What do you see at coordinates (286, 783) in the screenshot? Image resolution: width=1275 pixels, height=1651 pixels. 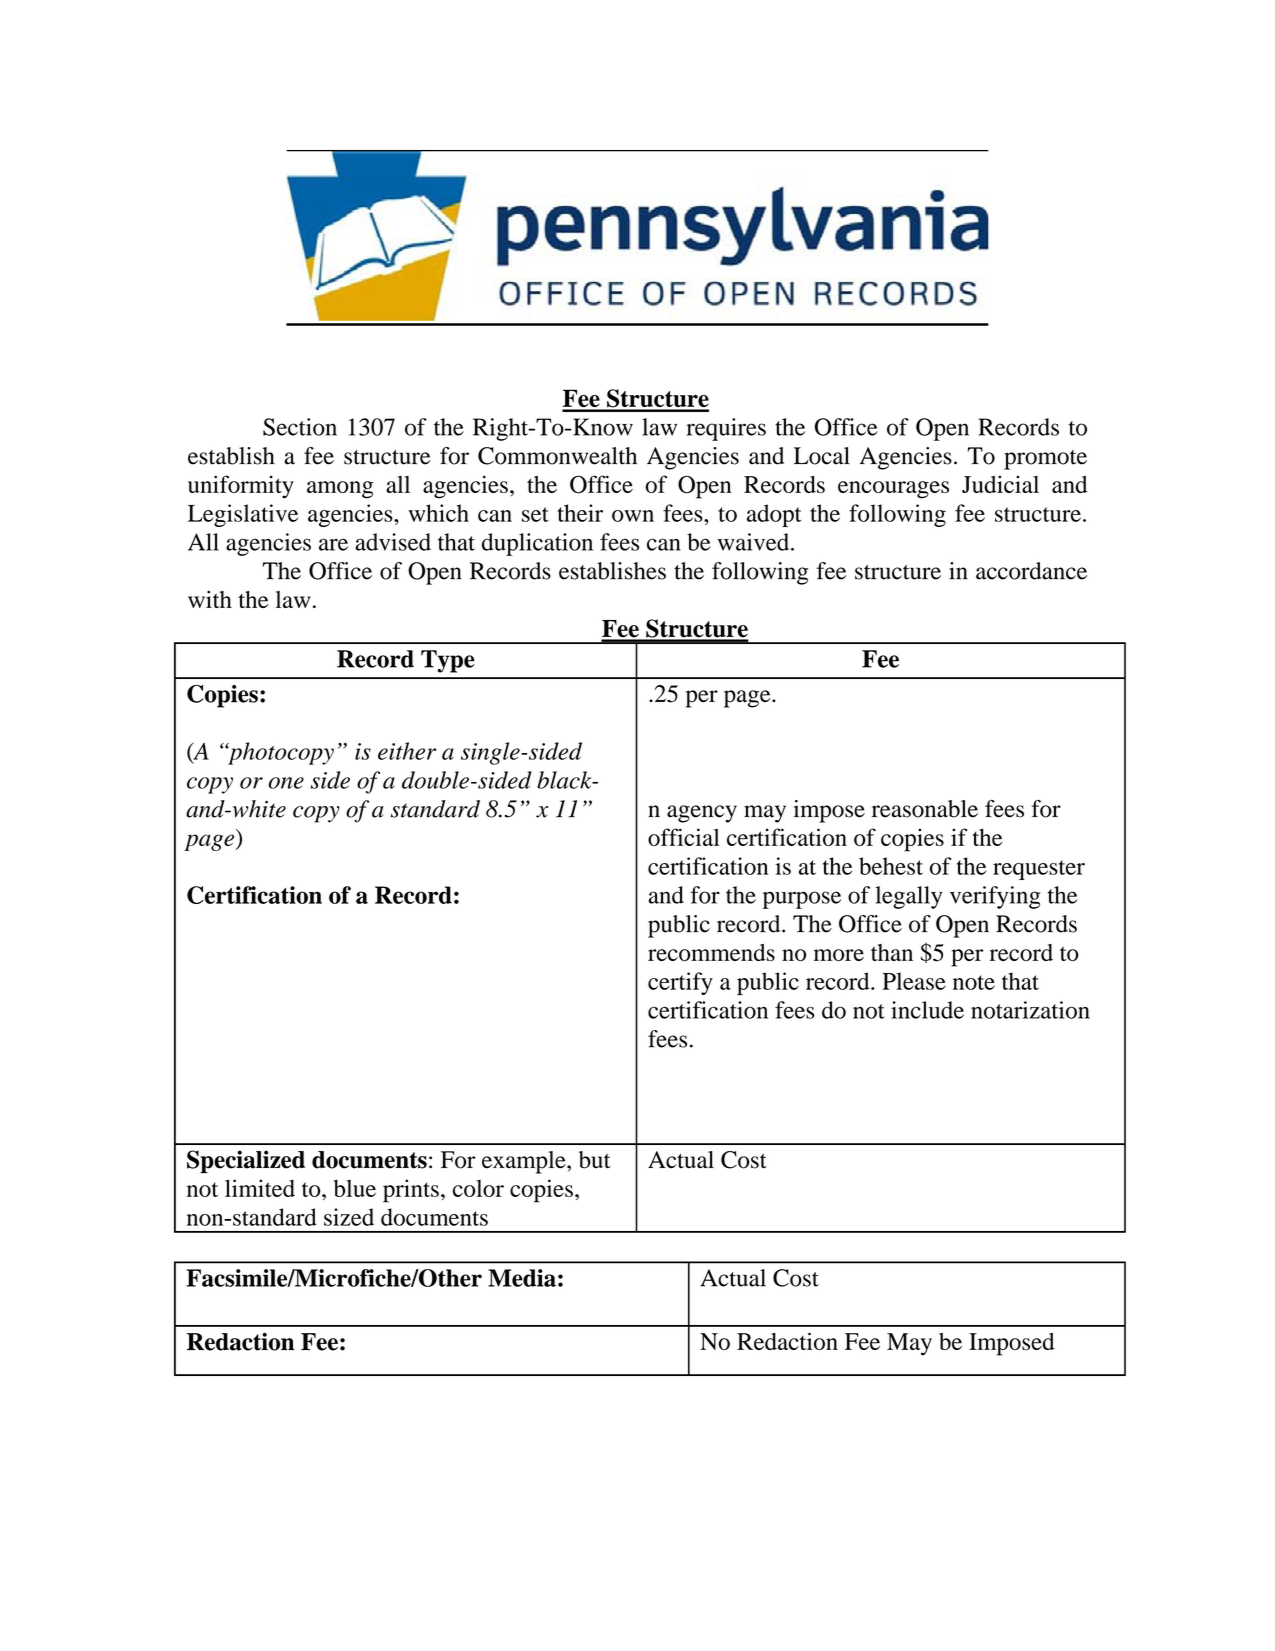 I see `one` at bounding box center [286, 783].
